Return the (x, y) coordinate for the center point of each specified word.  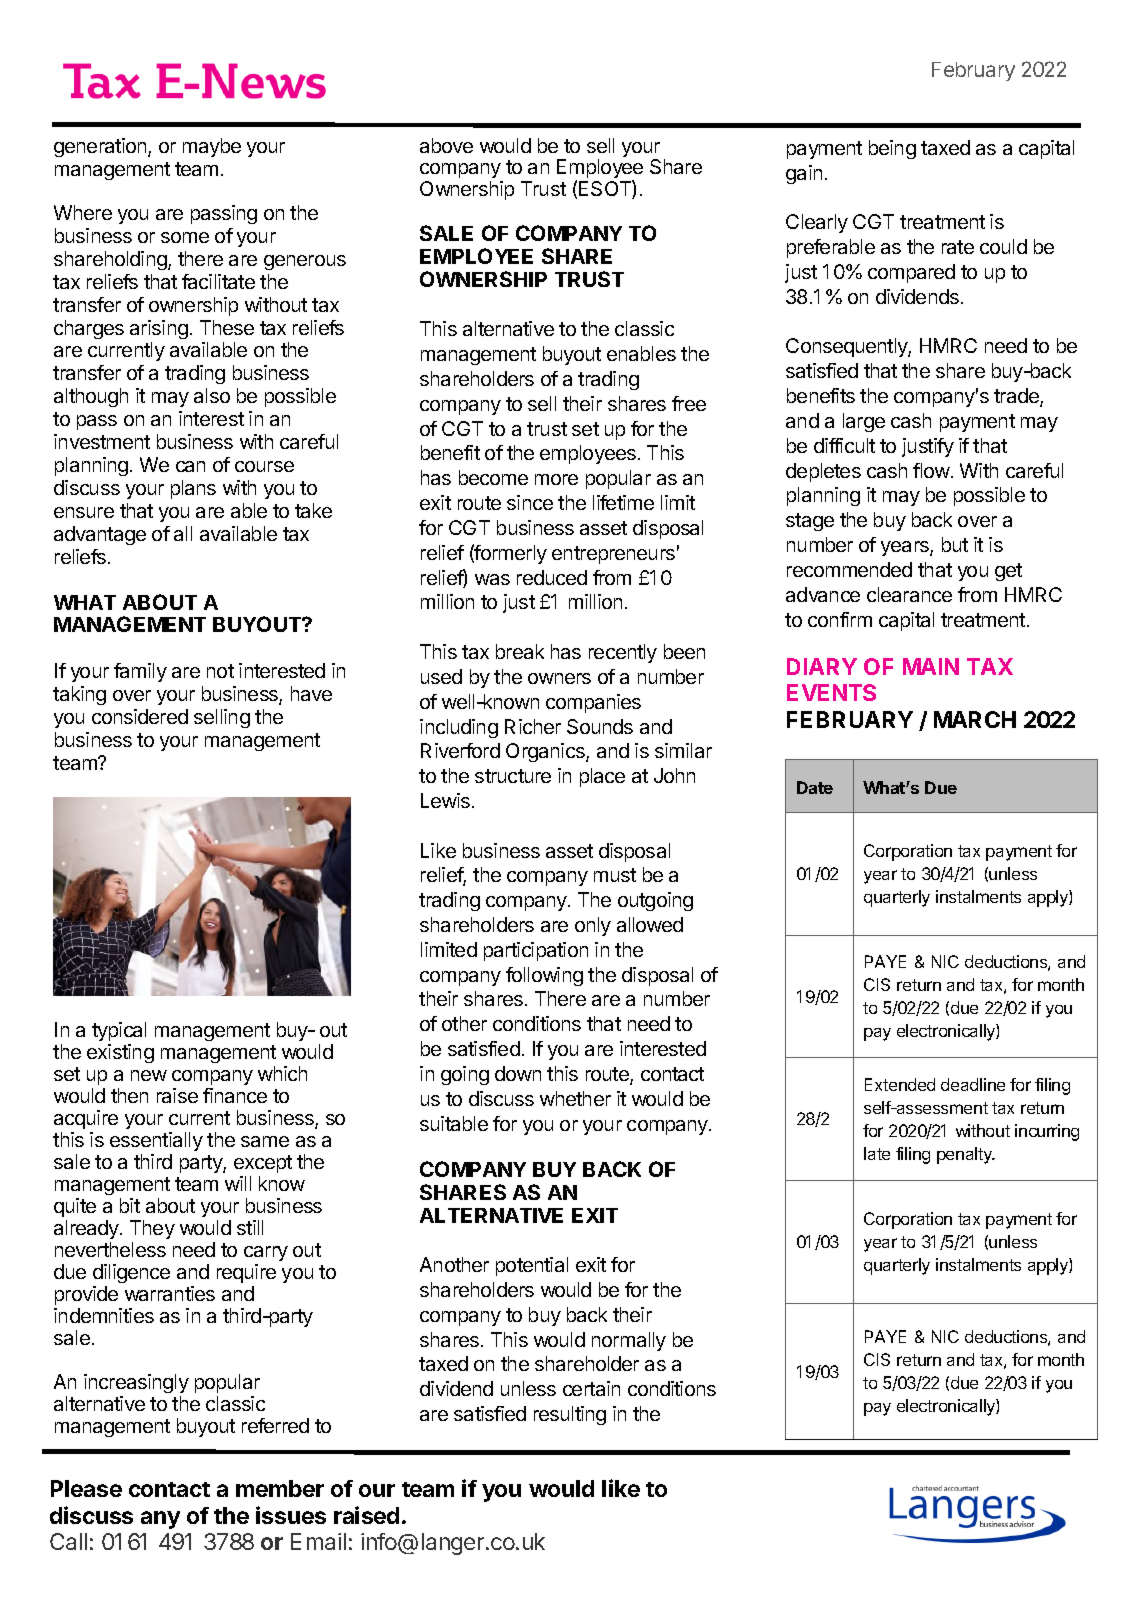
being (892, 149)
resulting (570, 1415)
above (446, 145)
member (280, 1488)
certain (591, 1388)
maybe (212, 147)
